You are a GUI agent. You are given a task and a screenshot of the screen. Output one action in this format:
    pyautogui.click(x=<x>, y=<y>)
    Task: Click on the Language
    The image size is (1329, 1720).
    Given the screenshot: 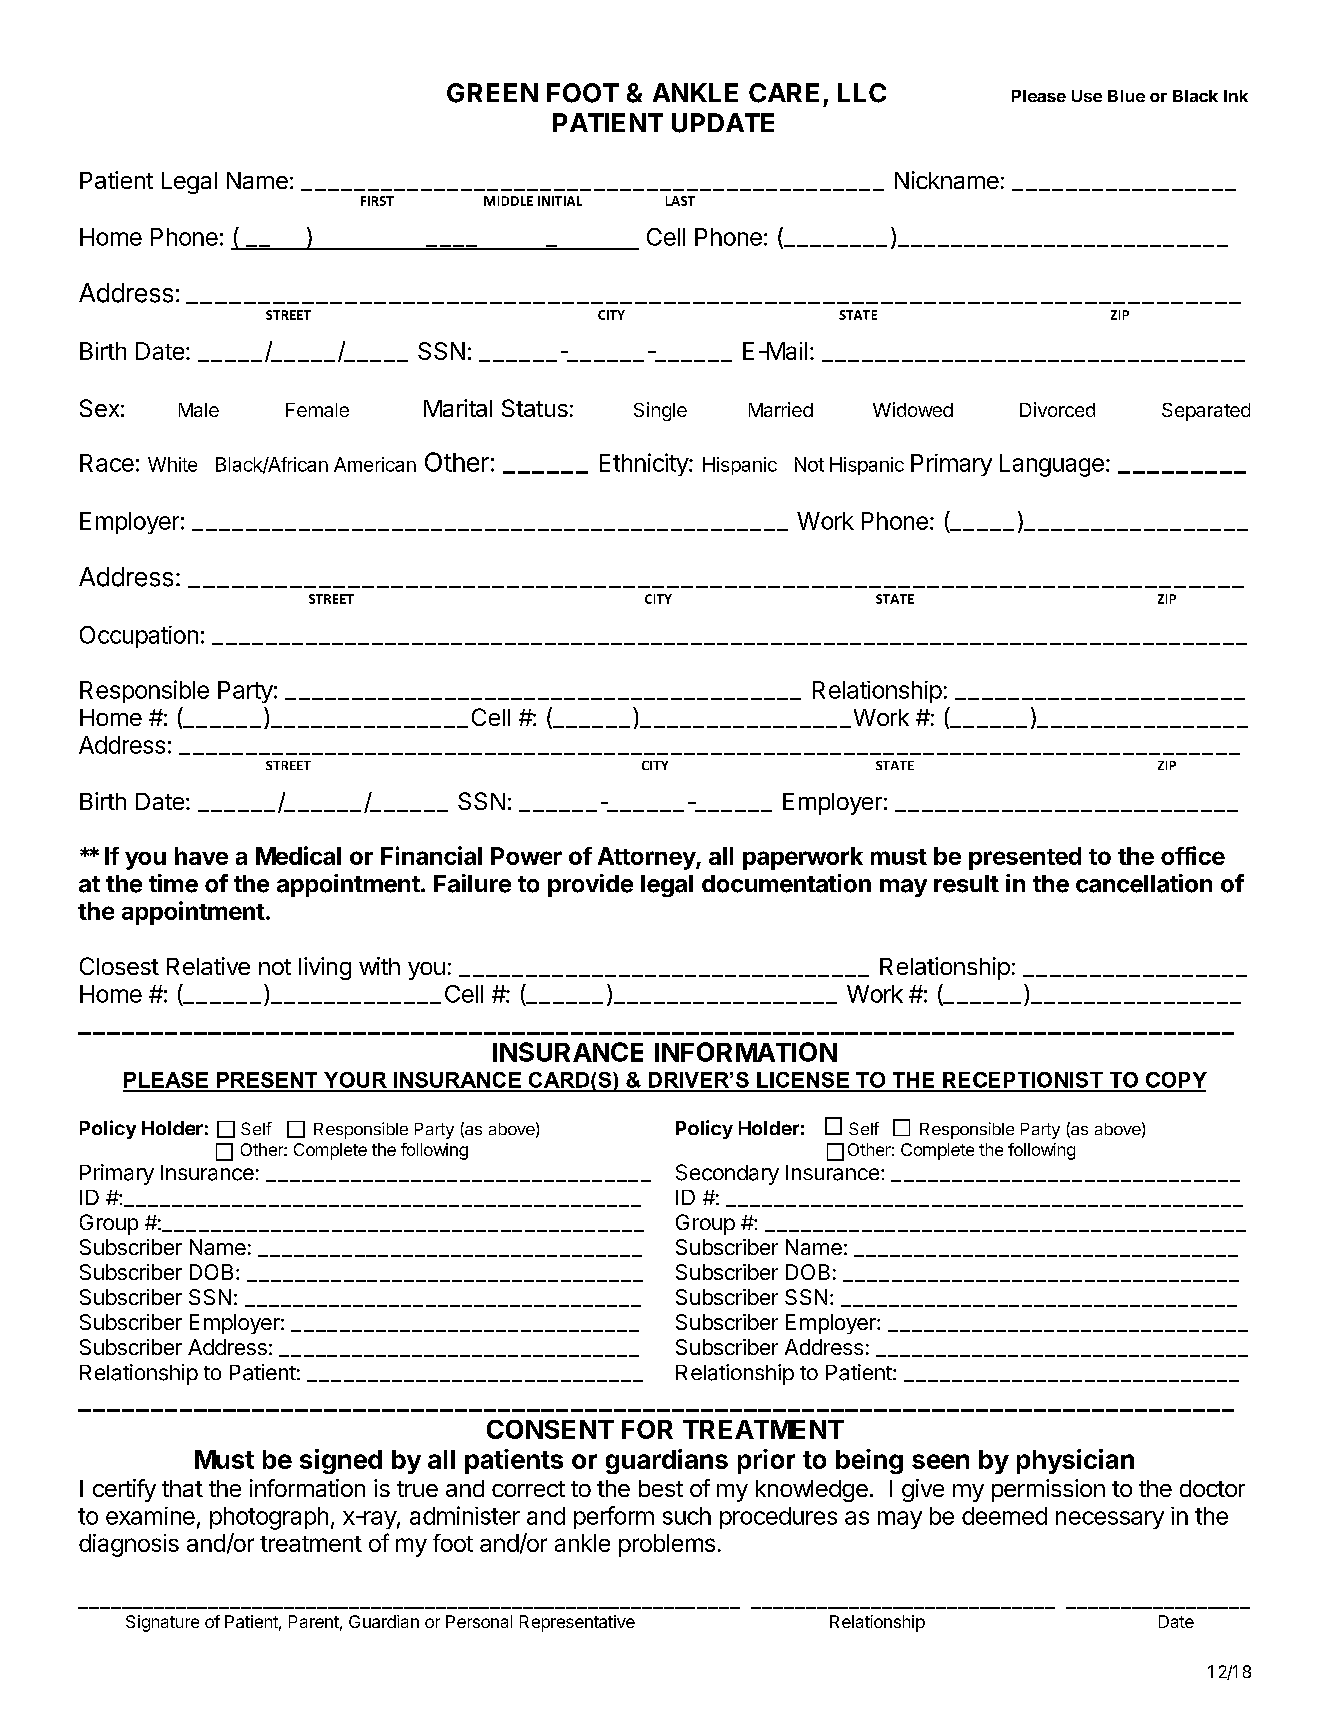 What is the action you would take?
    pyautogui.click(x=1052, y=465)
